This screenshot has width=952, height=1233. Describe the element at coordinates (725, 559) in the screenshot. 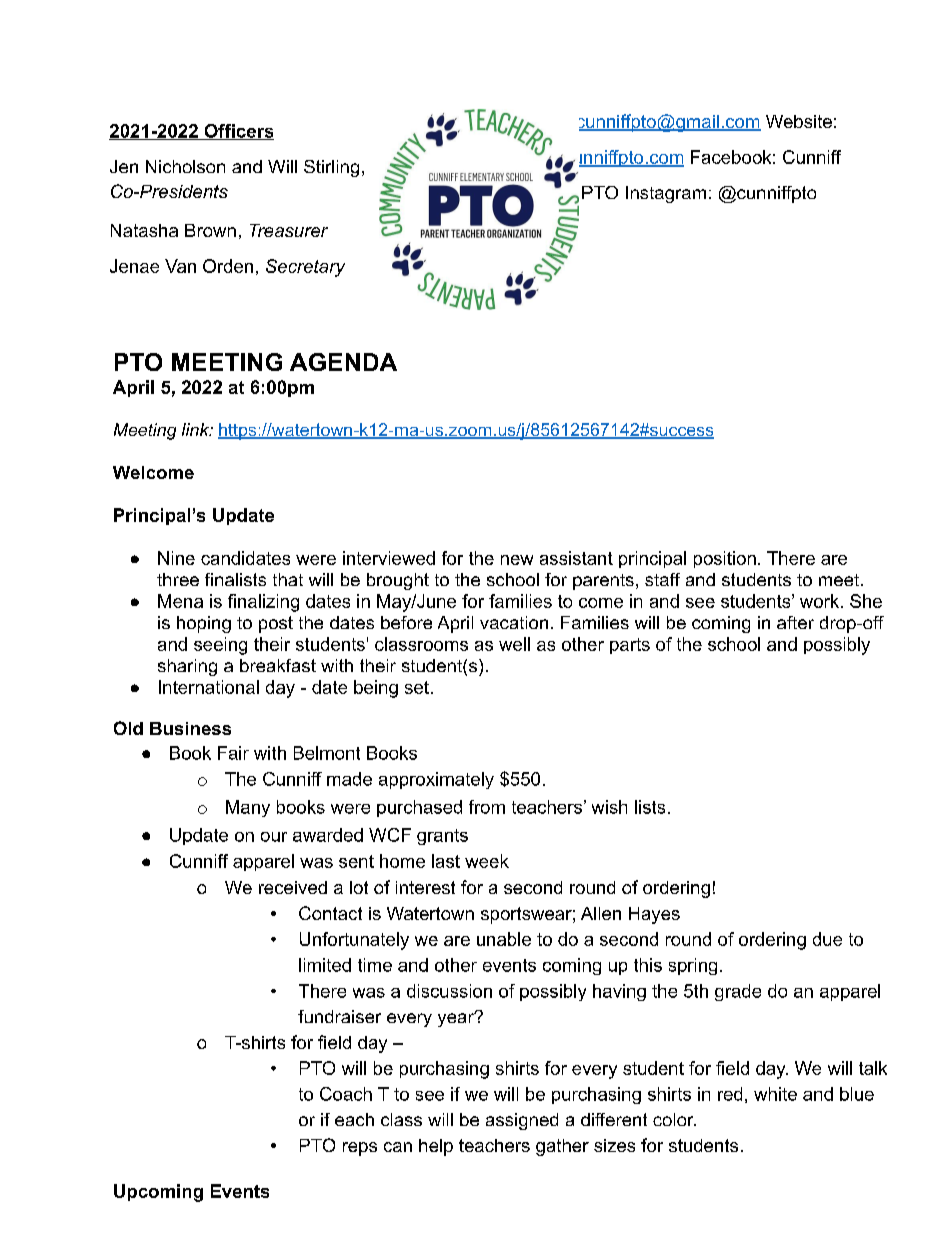

I see `position` at that location.
